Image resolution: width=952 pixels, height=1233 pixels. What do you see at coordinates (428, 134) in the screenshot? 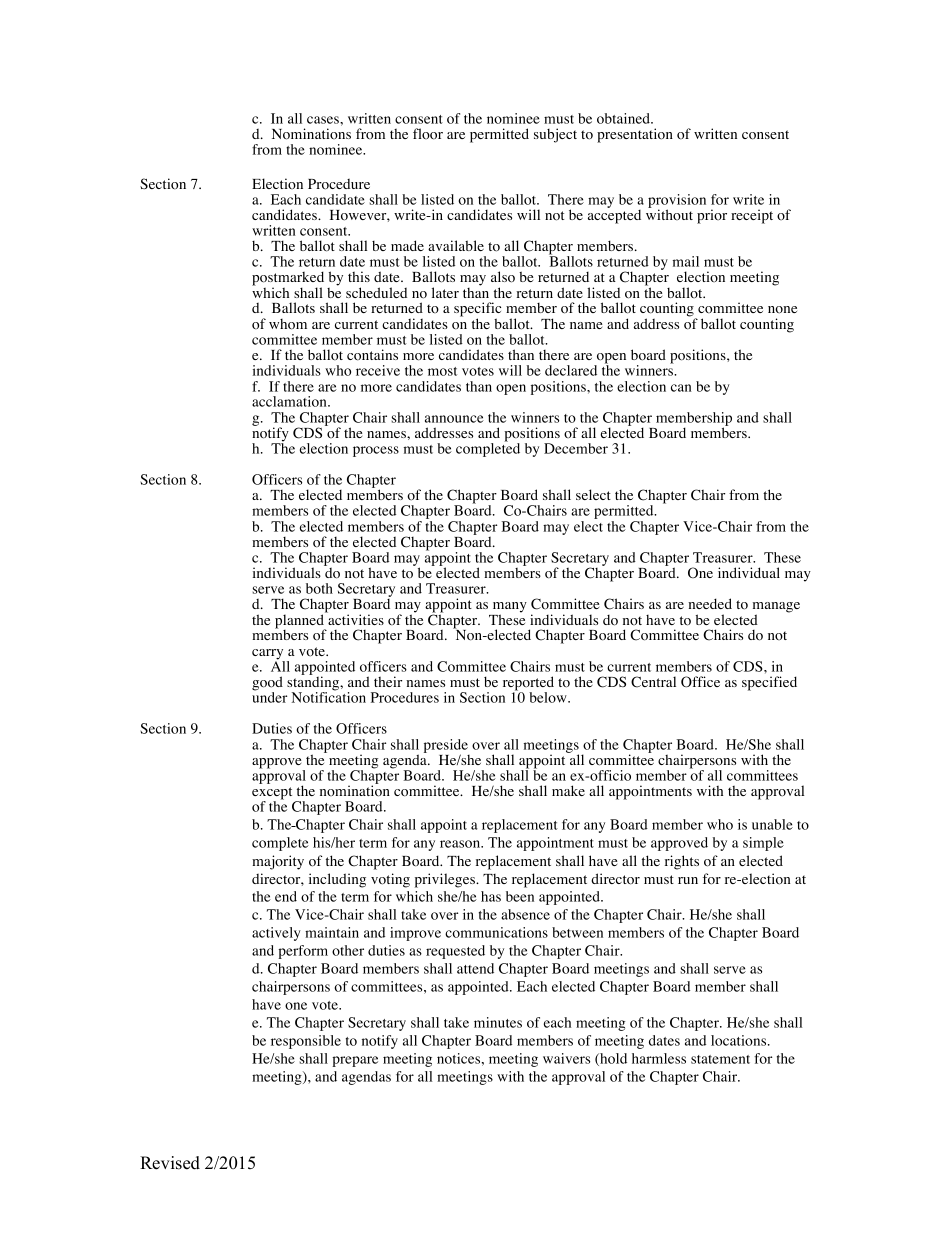
I see `floor` at bounding box center [428, 134].
